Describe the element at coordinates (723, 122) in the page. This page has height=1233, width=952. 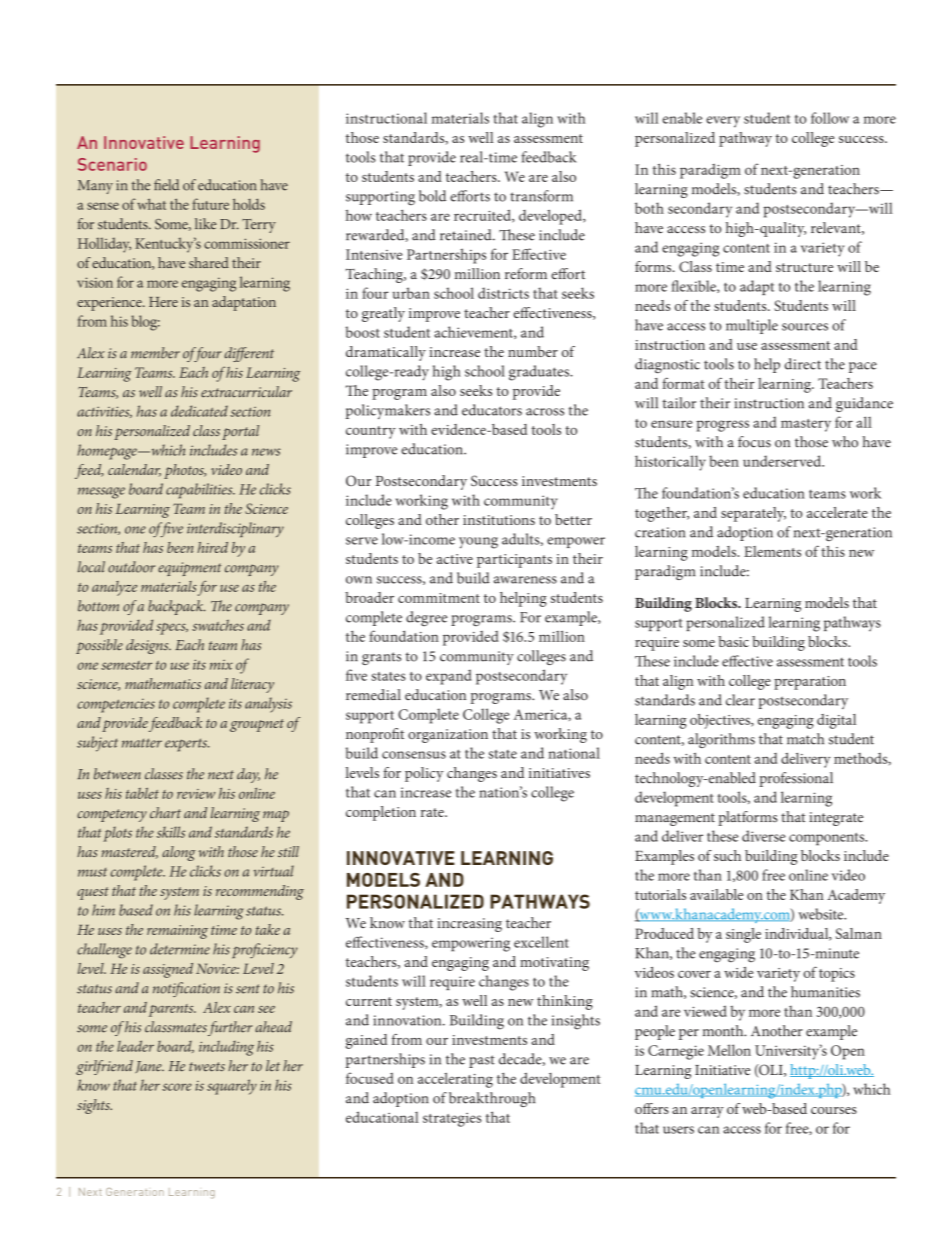
I see `every` at that location.
